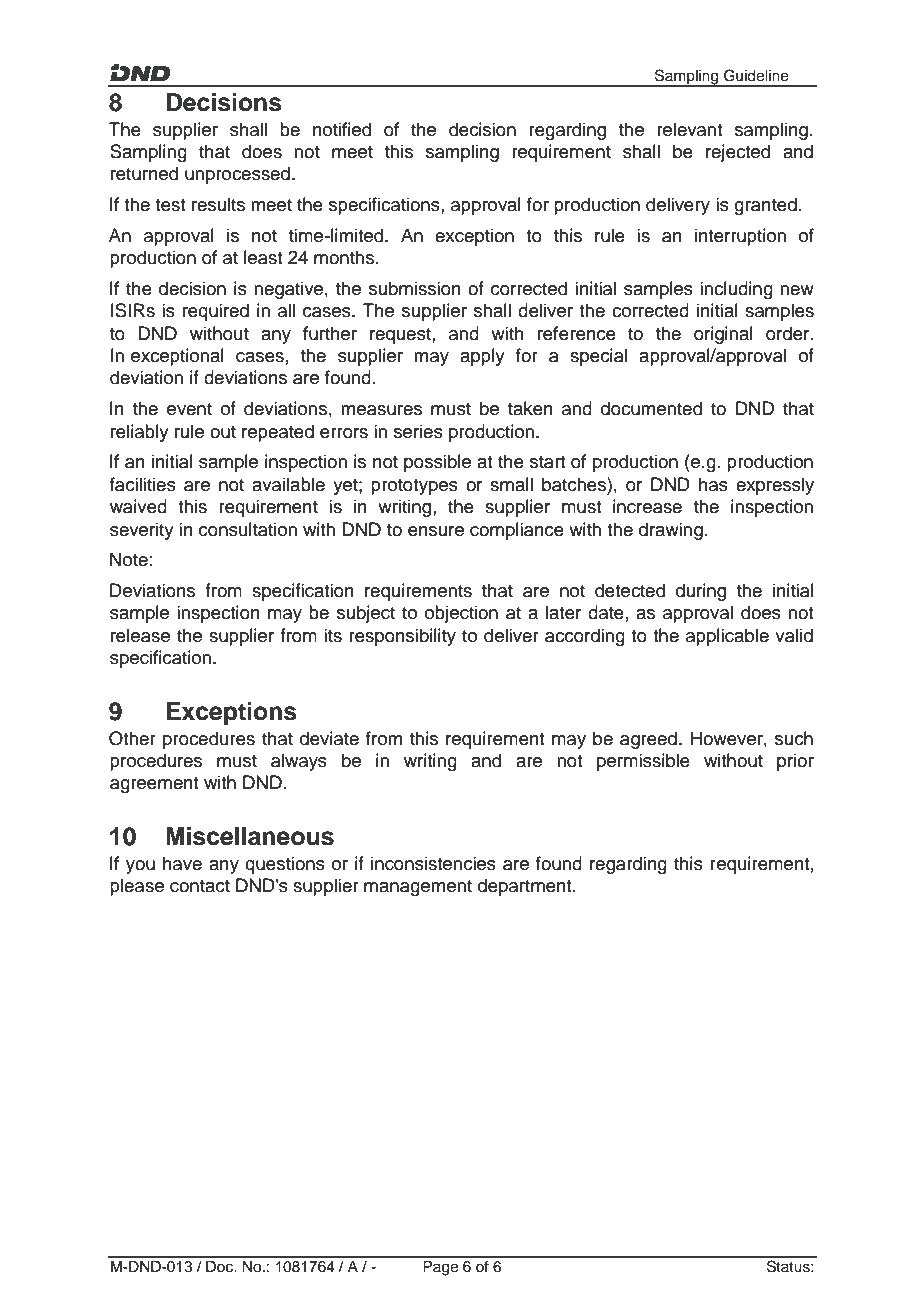  Describe the element at coordinates (216, 312) in the screenshot. I see `required` at that location.
